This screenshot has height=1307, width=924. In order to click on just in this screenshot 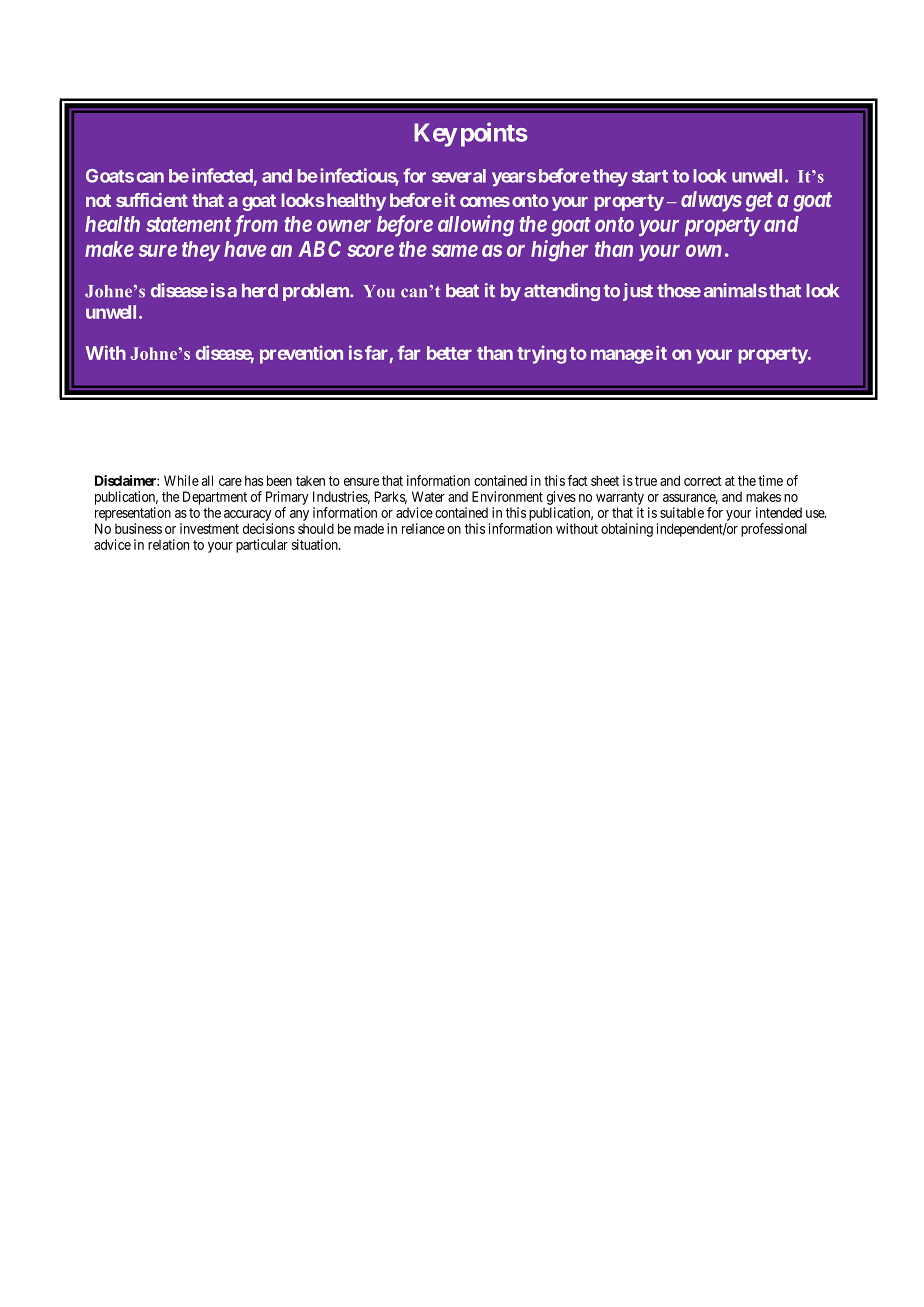, I will do `click(638, 292)`.
